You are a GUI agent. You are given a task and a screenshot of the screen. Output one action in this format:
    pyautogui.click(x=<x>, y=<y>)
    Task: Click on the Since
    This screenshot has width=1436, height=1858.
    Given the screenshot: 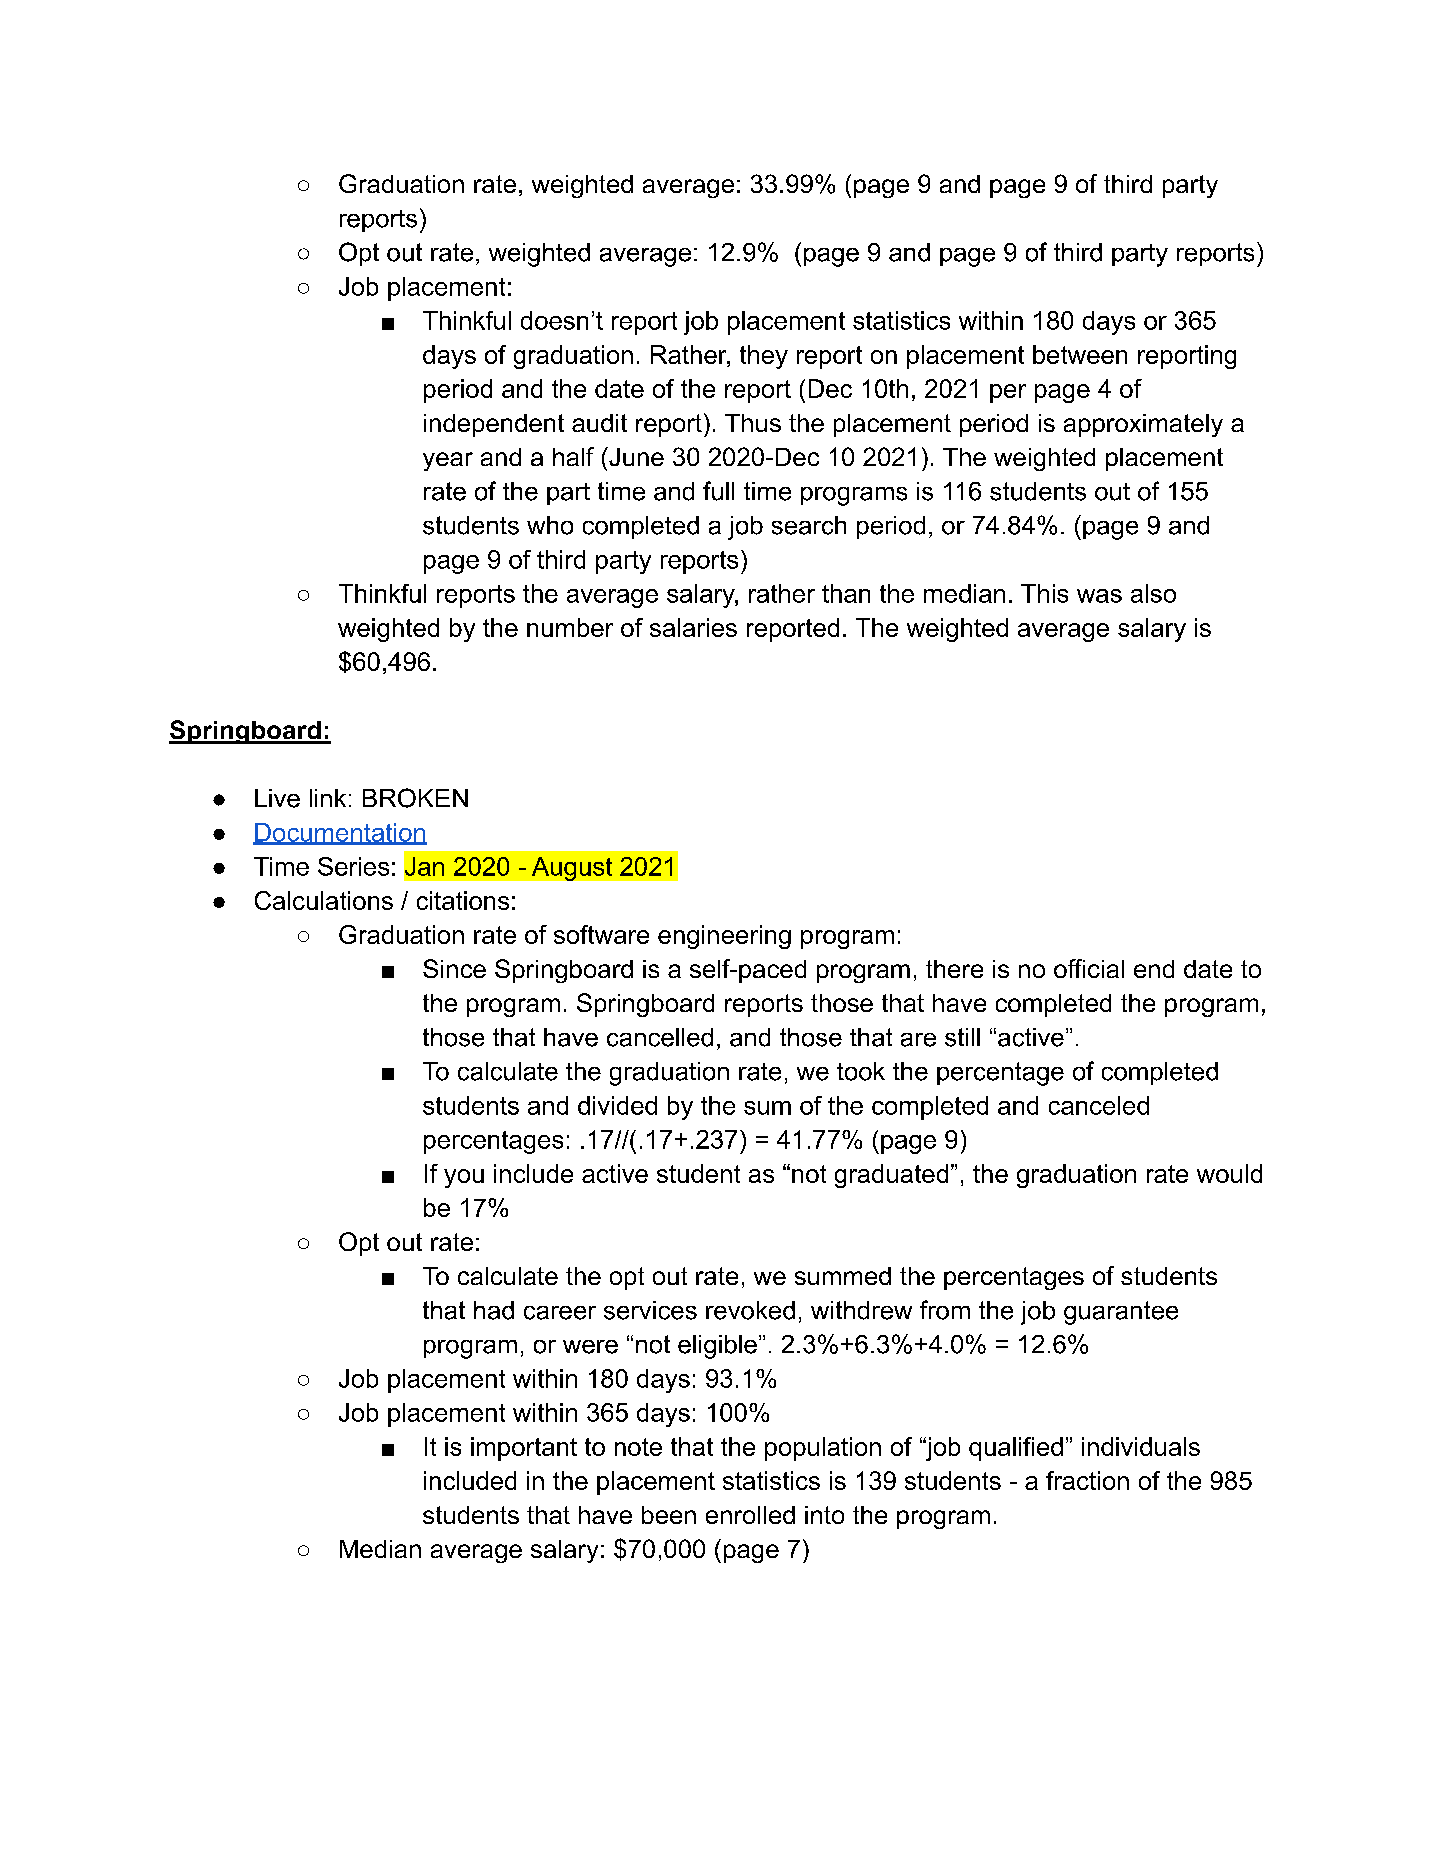 What is the action you would take?
    pyautogui.click(x=454, y=968)
